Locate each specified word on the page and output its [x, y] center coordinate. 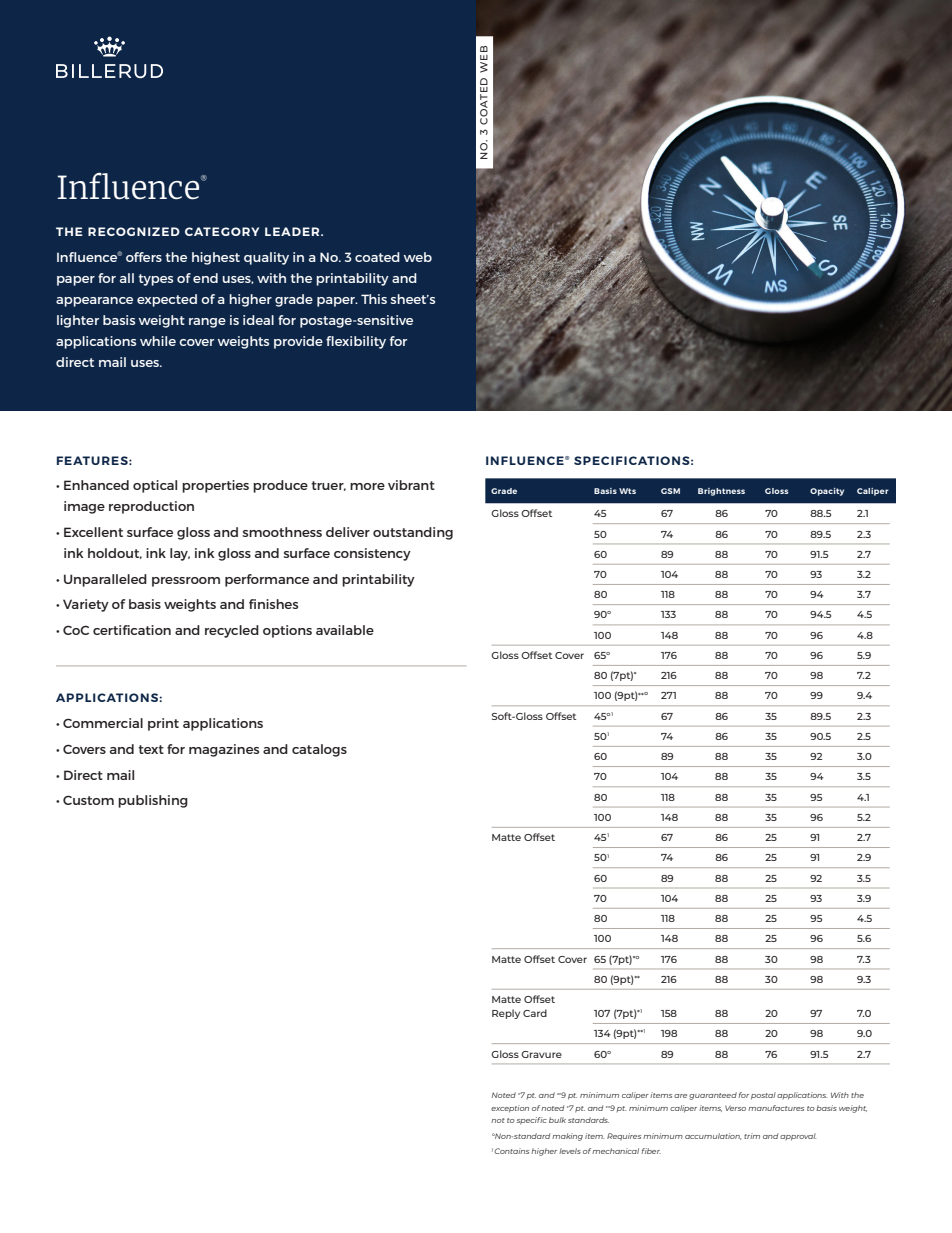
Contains [511, 1151]
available [345, 630]
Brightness [721, 492]
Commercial [103, 723]
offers [144, 257]
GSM [670, 491]
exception [510, 1109]
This [374, 299]
